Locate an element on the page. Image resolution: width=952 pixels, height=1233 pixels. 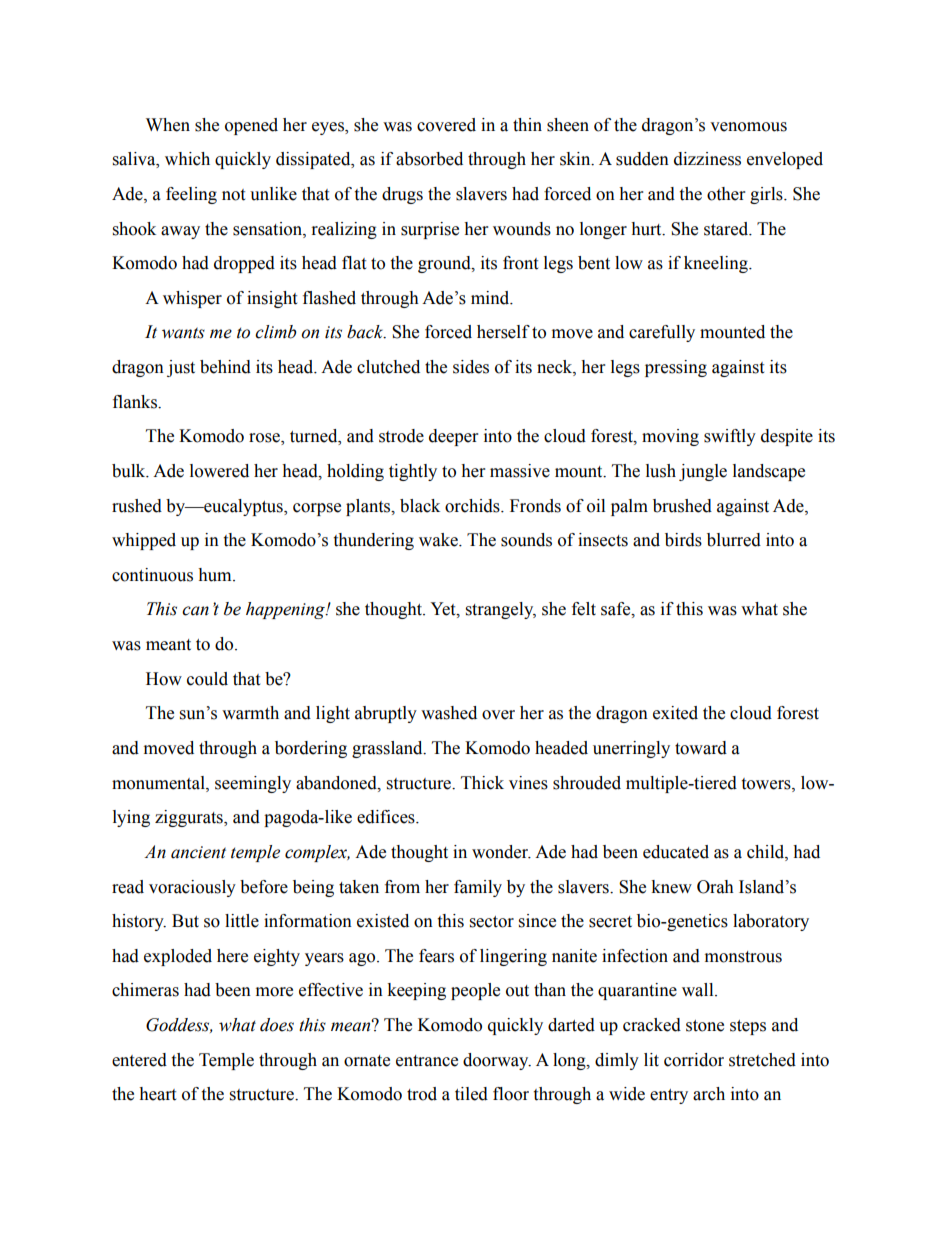
hum is located at coordinates (216, 575).
